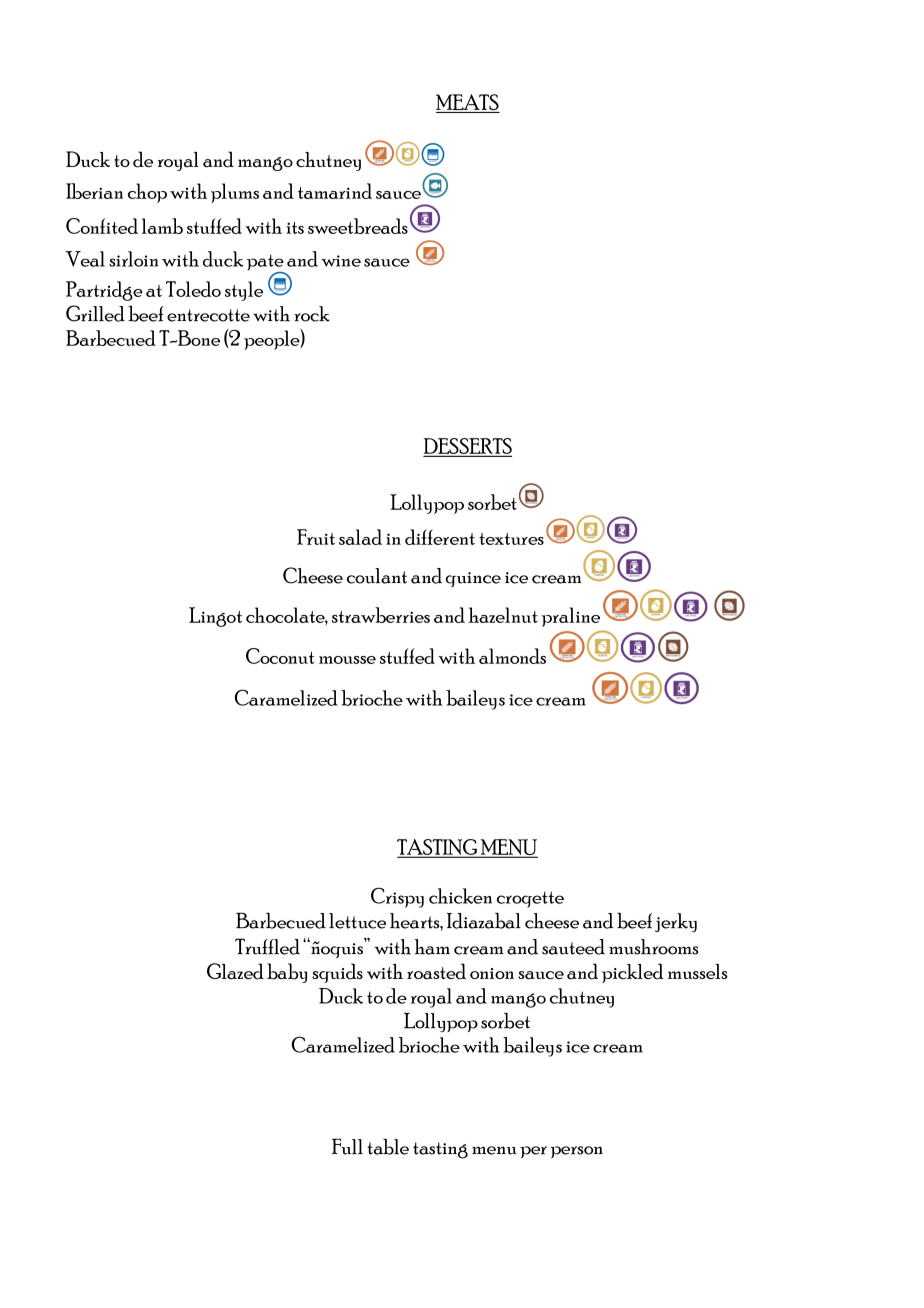 This screenshot has width=924, height=1308. I want to click on Full, so click(347, 1146).
